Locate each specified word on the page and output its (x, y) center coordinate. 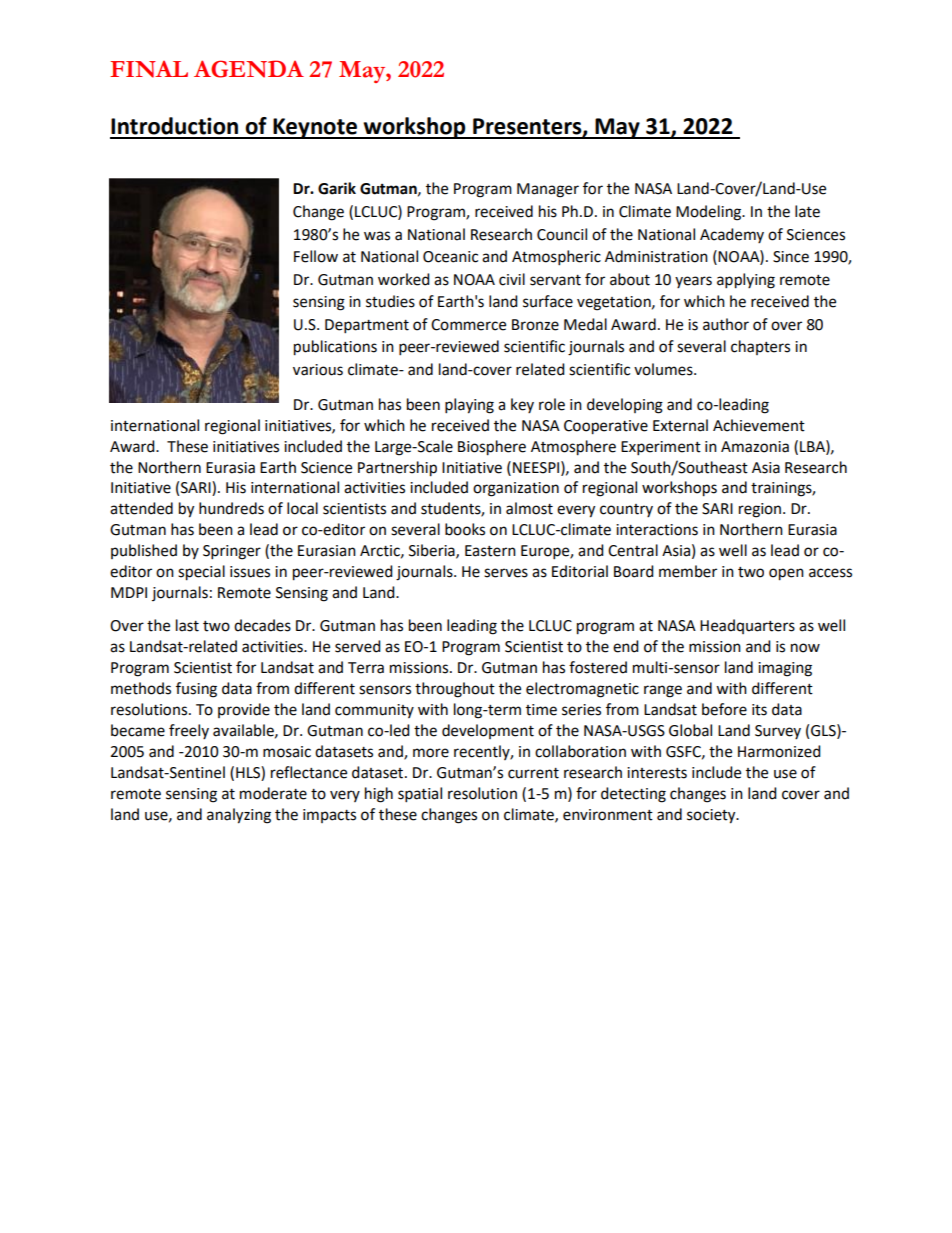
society (712, 816)
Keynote (315, 128)
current (533, 773)
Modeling (710, 213)
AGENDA (249, 69)
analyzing (239, 816)
